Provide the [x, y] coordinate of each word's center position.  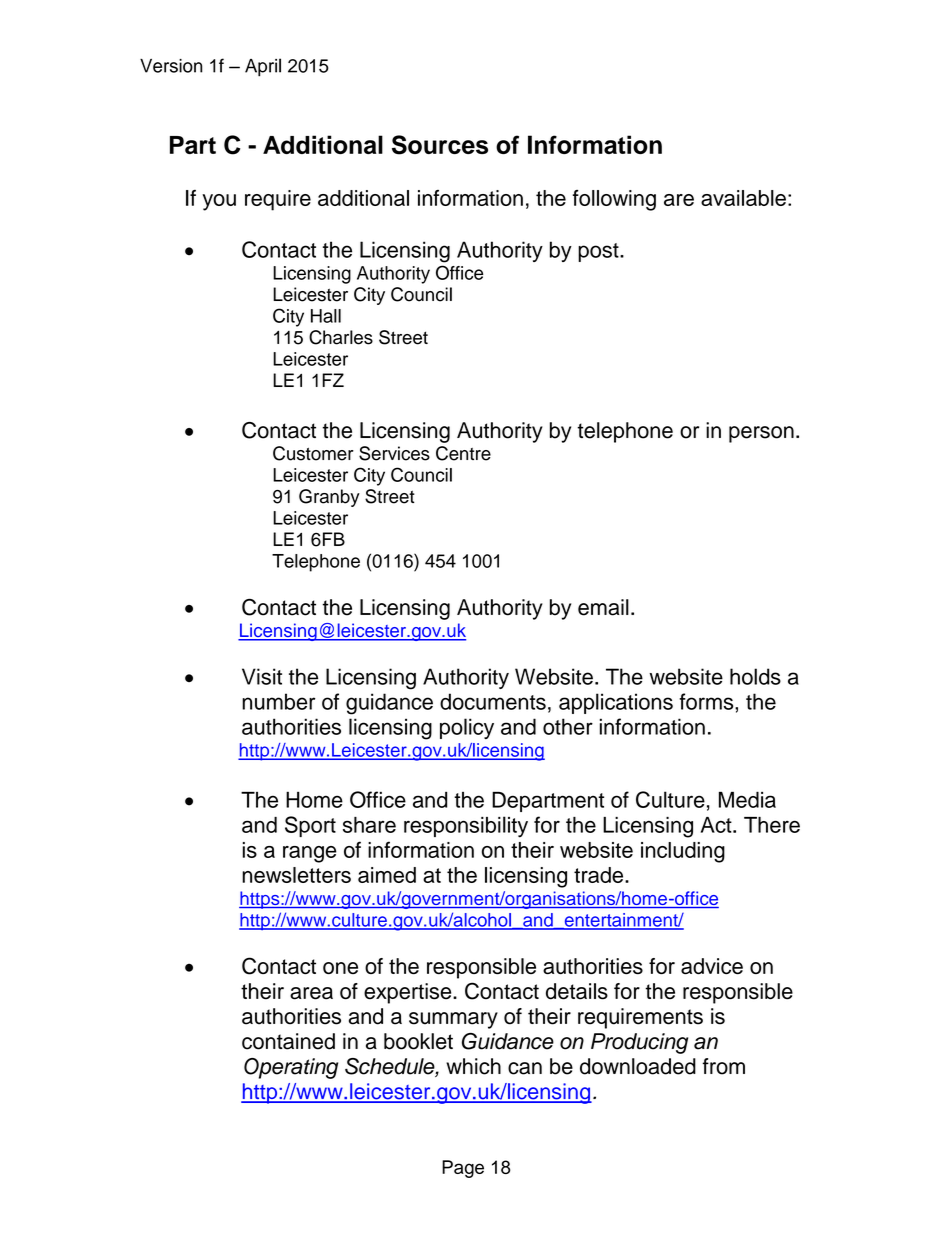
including [683, 852]
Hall [326, 316]
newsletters [296, 875]
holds [755, 676]
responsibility [466, 827]
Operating [291, 1068]
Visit [262, 676]
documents [493, 701]
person [761, 434]
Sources [440, 145]
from [723, 1066]
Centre [463, 453]
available [743, 198]
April [263, 67]
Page [463, 1169]
